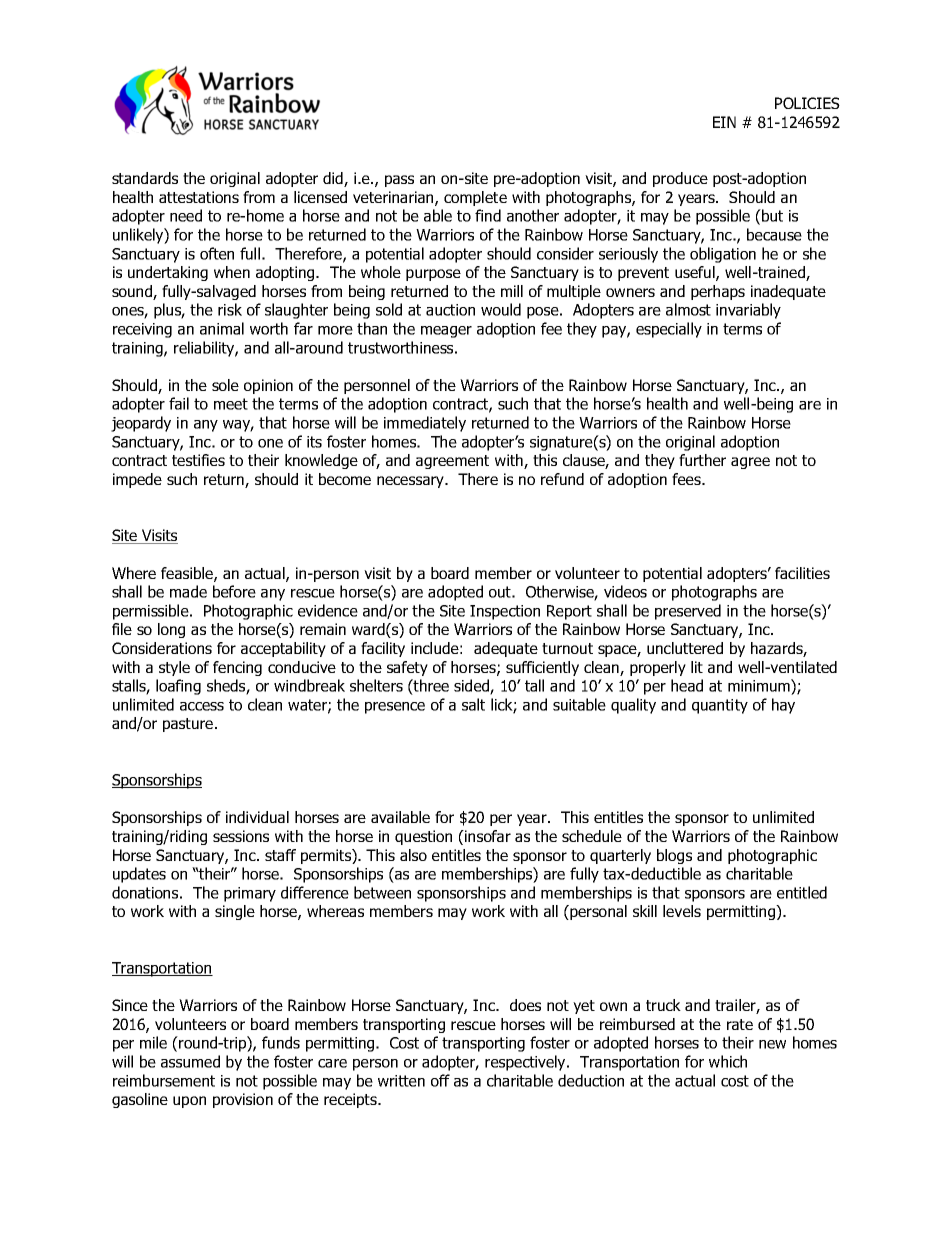 The image size is (952, 1233). Describe the element at coordinates (475, 198) in the page. I see `complete` at that location.
